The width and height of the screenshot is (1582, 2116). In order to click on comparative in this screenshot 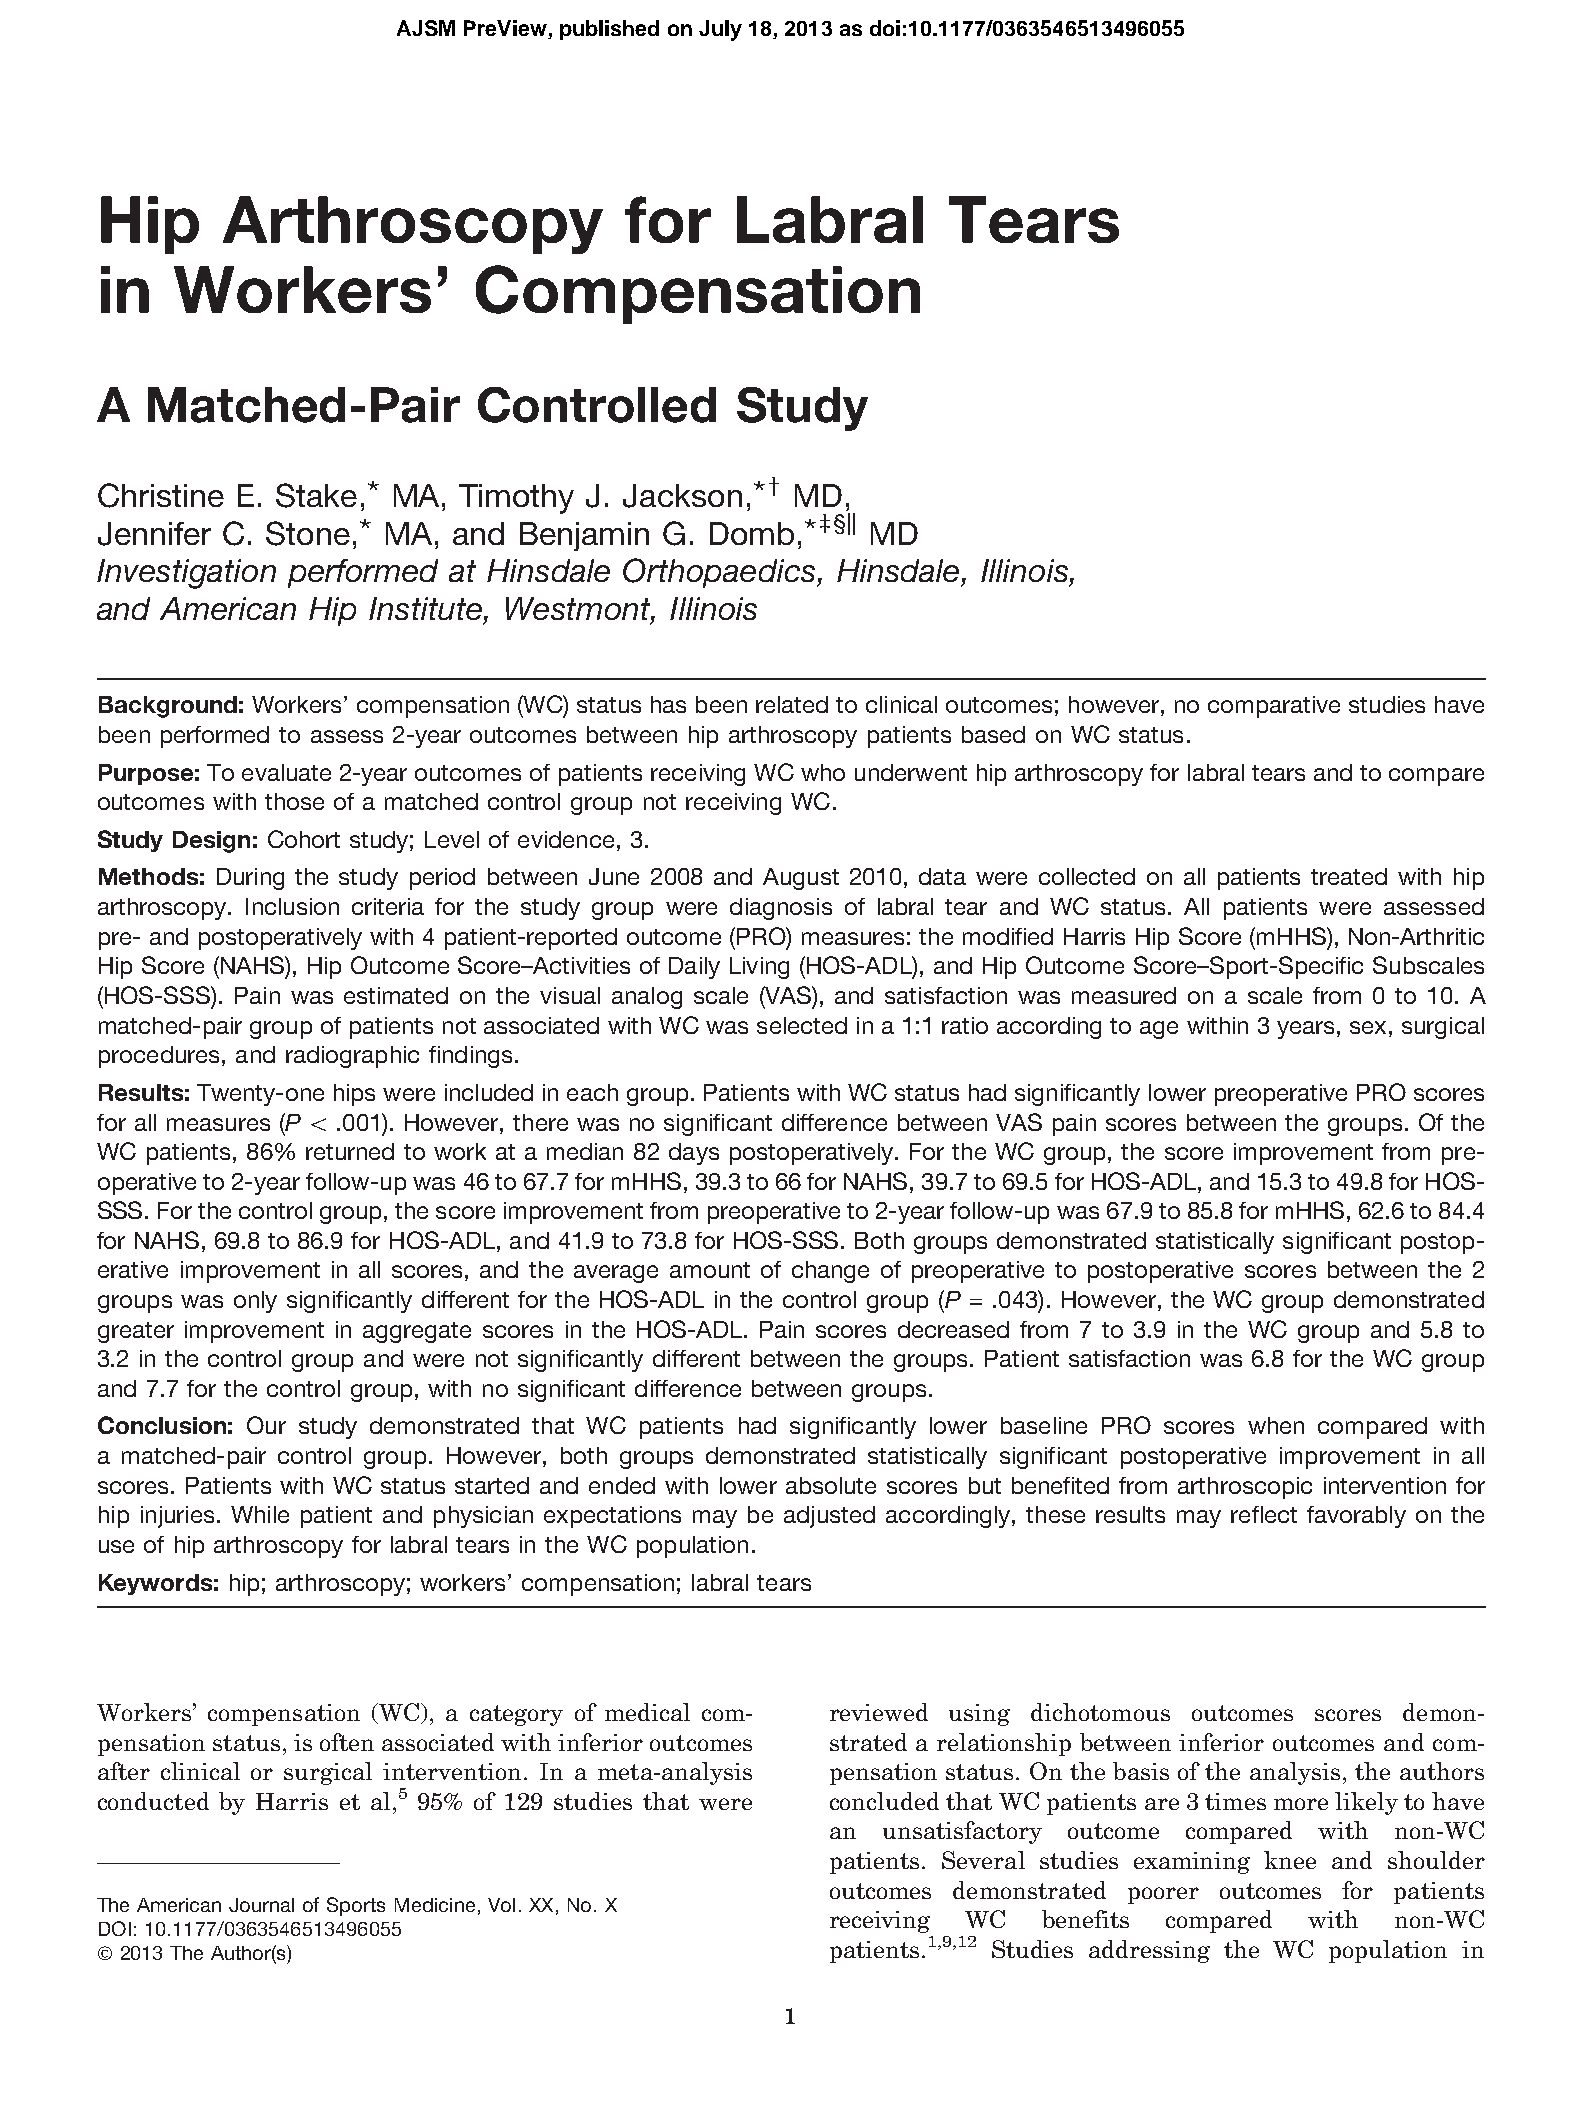, I will do `click(1274, 707)`.
